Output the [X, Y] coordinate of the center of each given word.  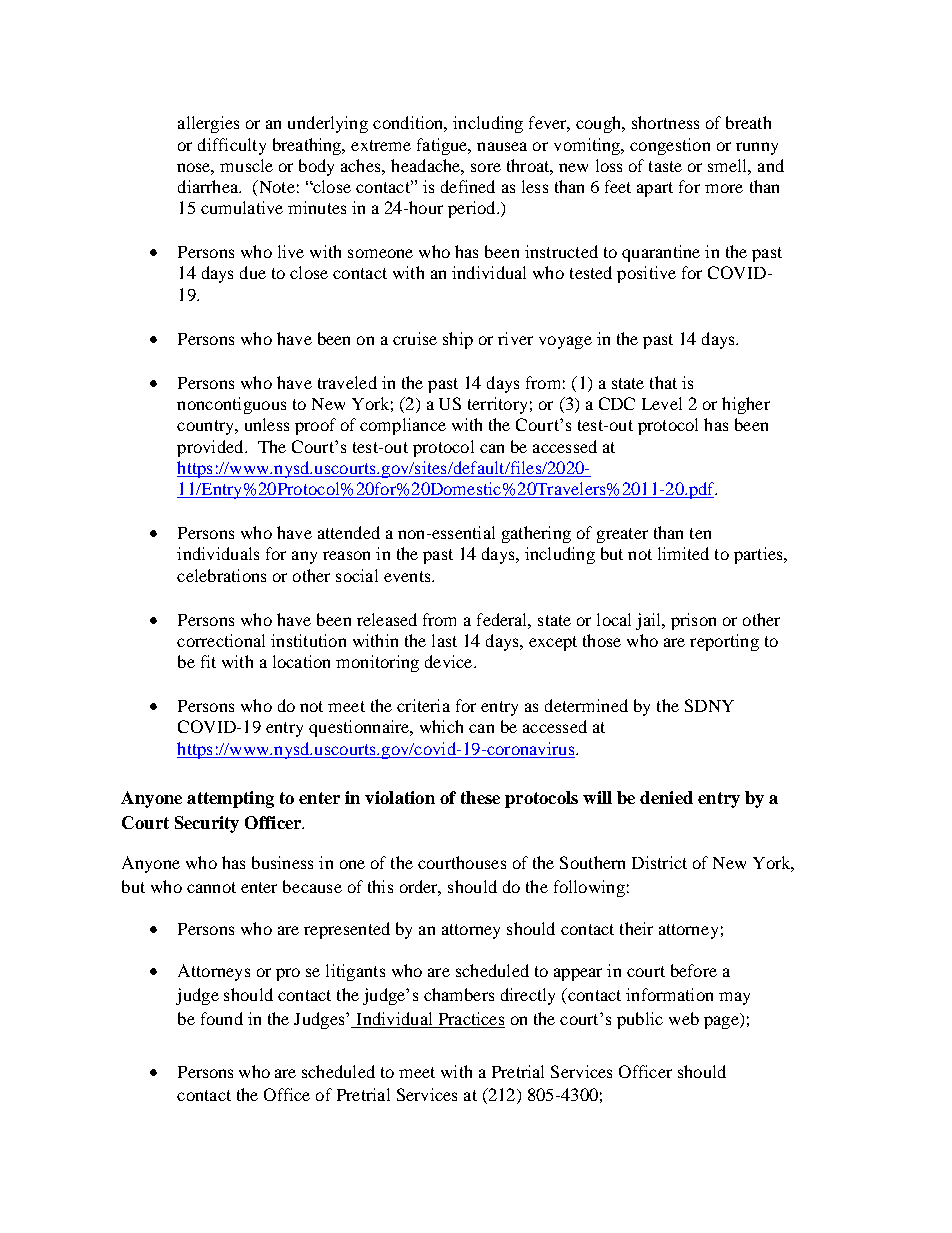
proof [315, 426]
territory [497, 405]
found [222, 1018]
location [301, 661]
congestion [670, 146]
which [441, 726]
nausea [502, 146]
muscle [246, 165]
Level [662, 403]
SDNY [709, 705]
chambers [459, 994]
